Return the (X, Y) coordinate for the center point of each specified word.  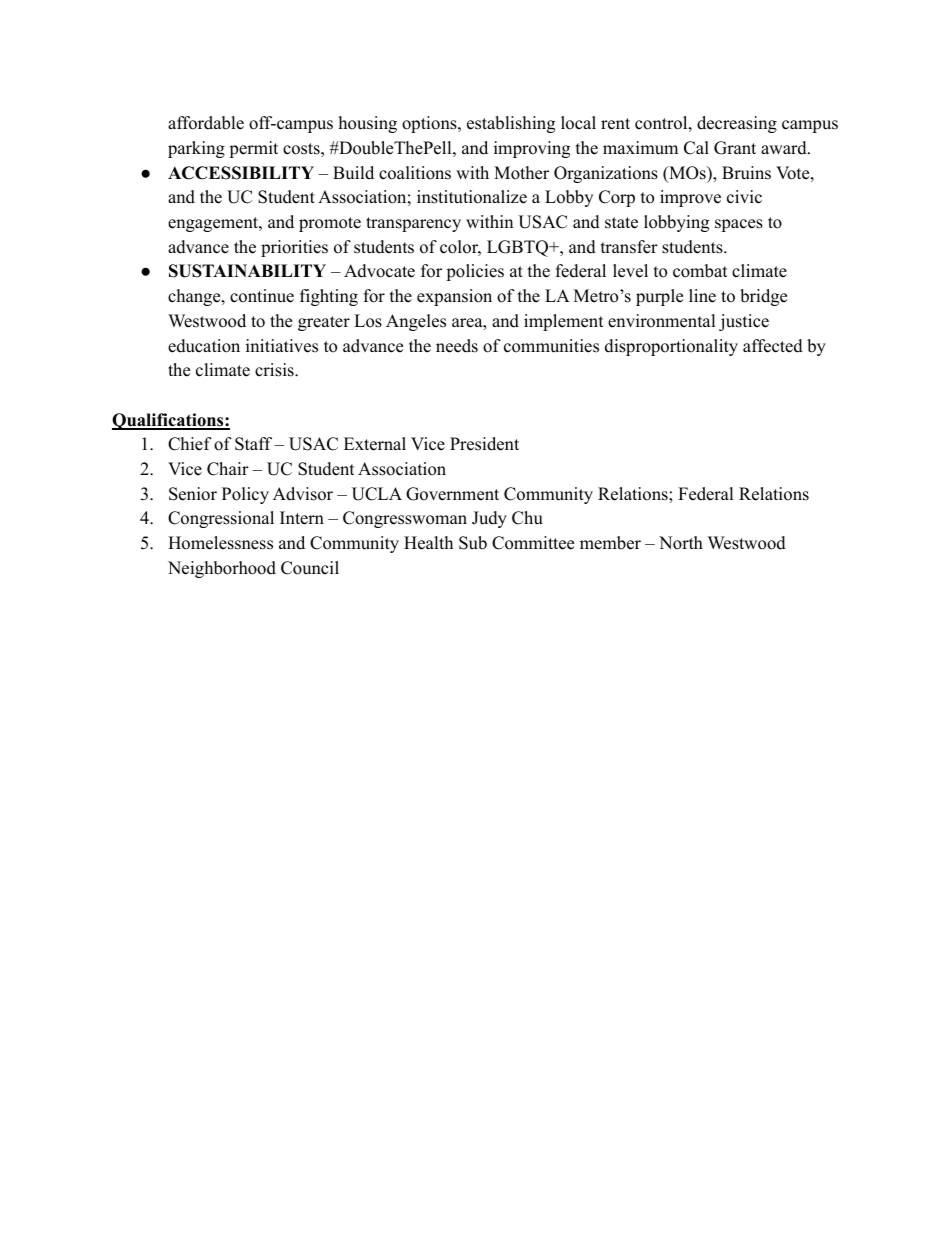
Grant (735, 148)
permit (253, 149)
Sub (473, 543)
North (681, 543)
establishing (511, 124)
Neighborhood (222, 569)
